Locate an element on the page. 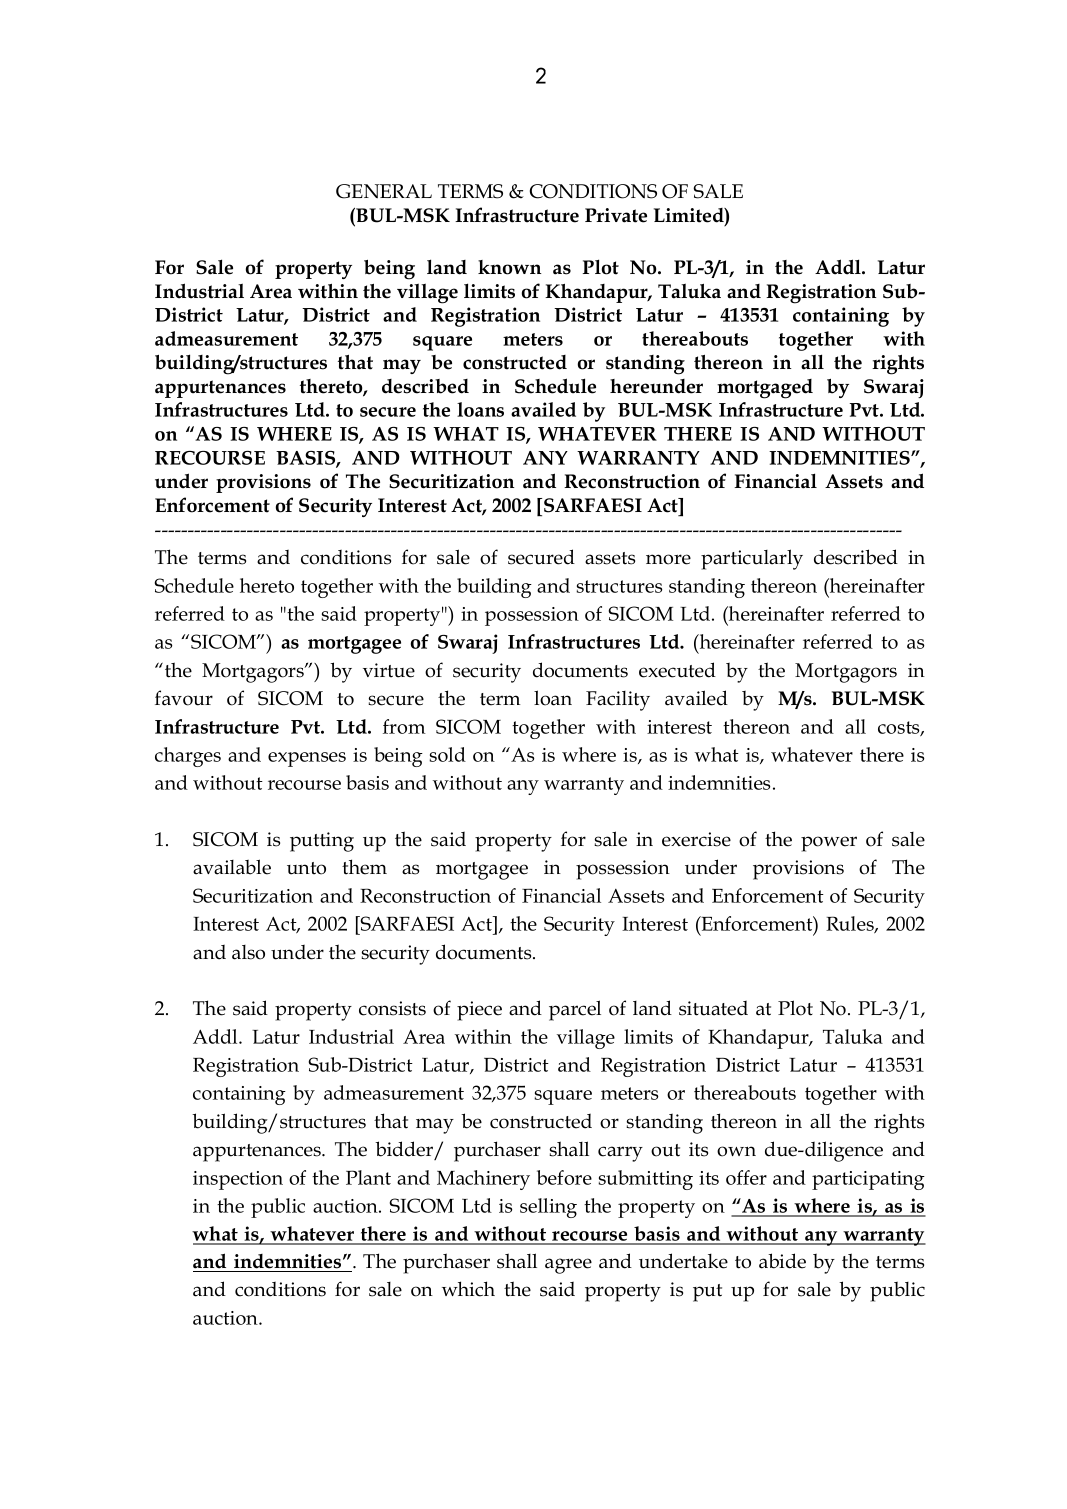  piece is located at coordinates (479, 1011).
